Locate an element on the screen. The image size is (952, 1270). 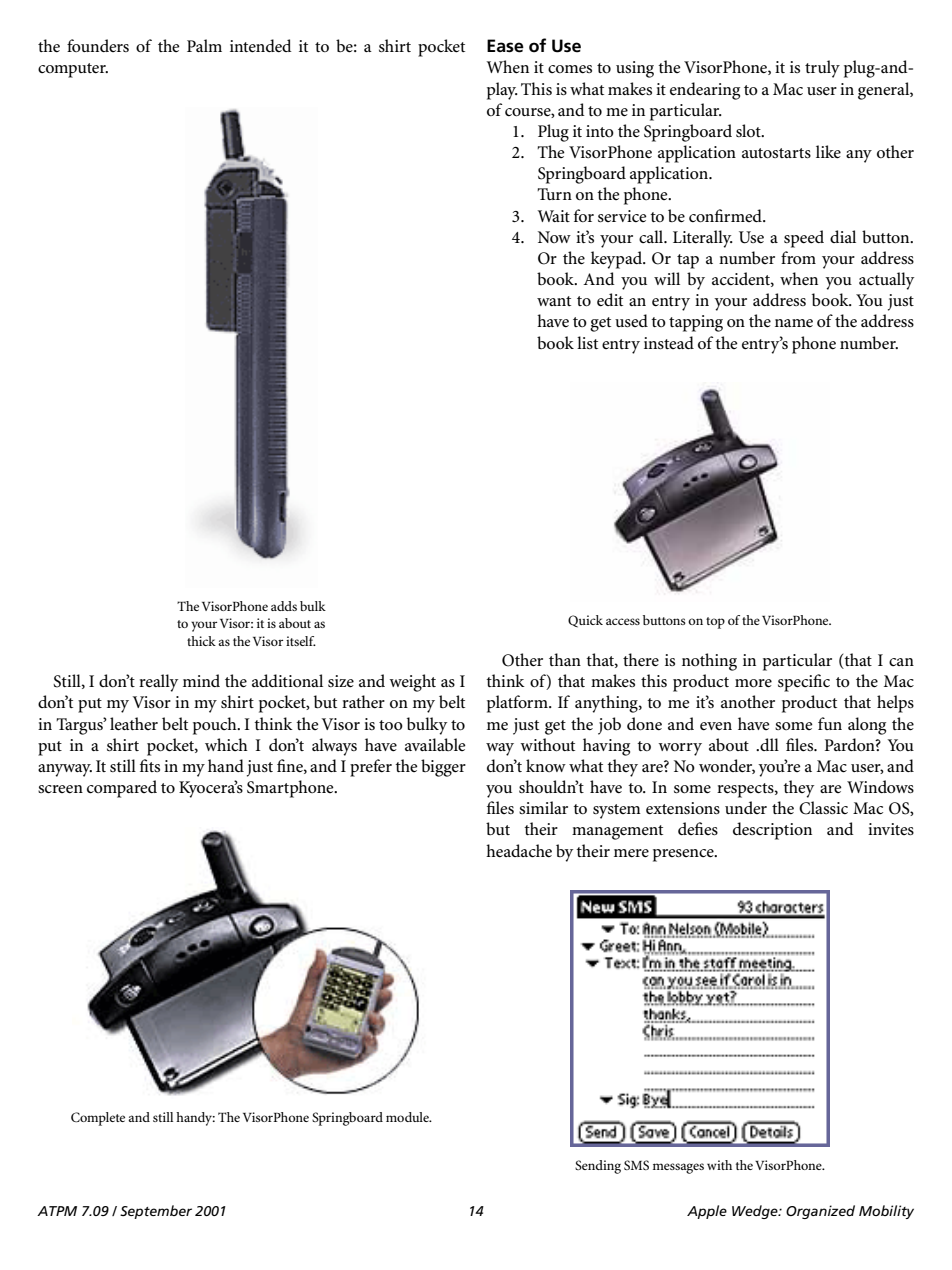
module is located at coordinates (408, 1117).
